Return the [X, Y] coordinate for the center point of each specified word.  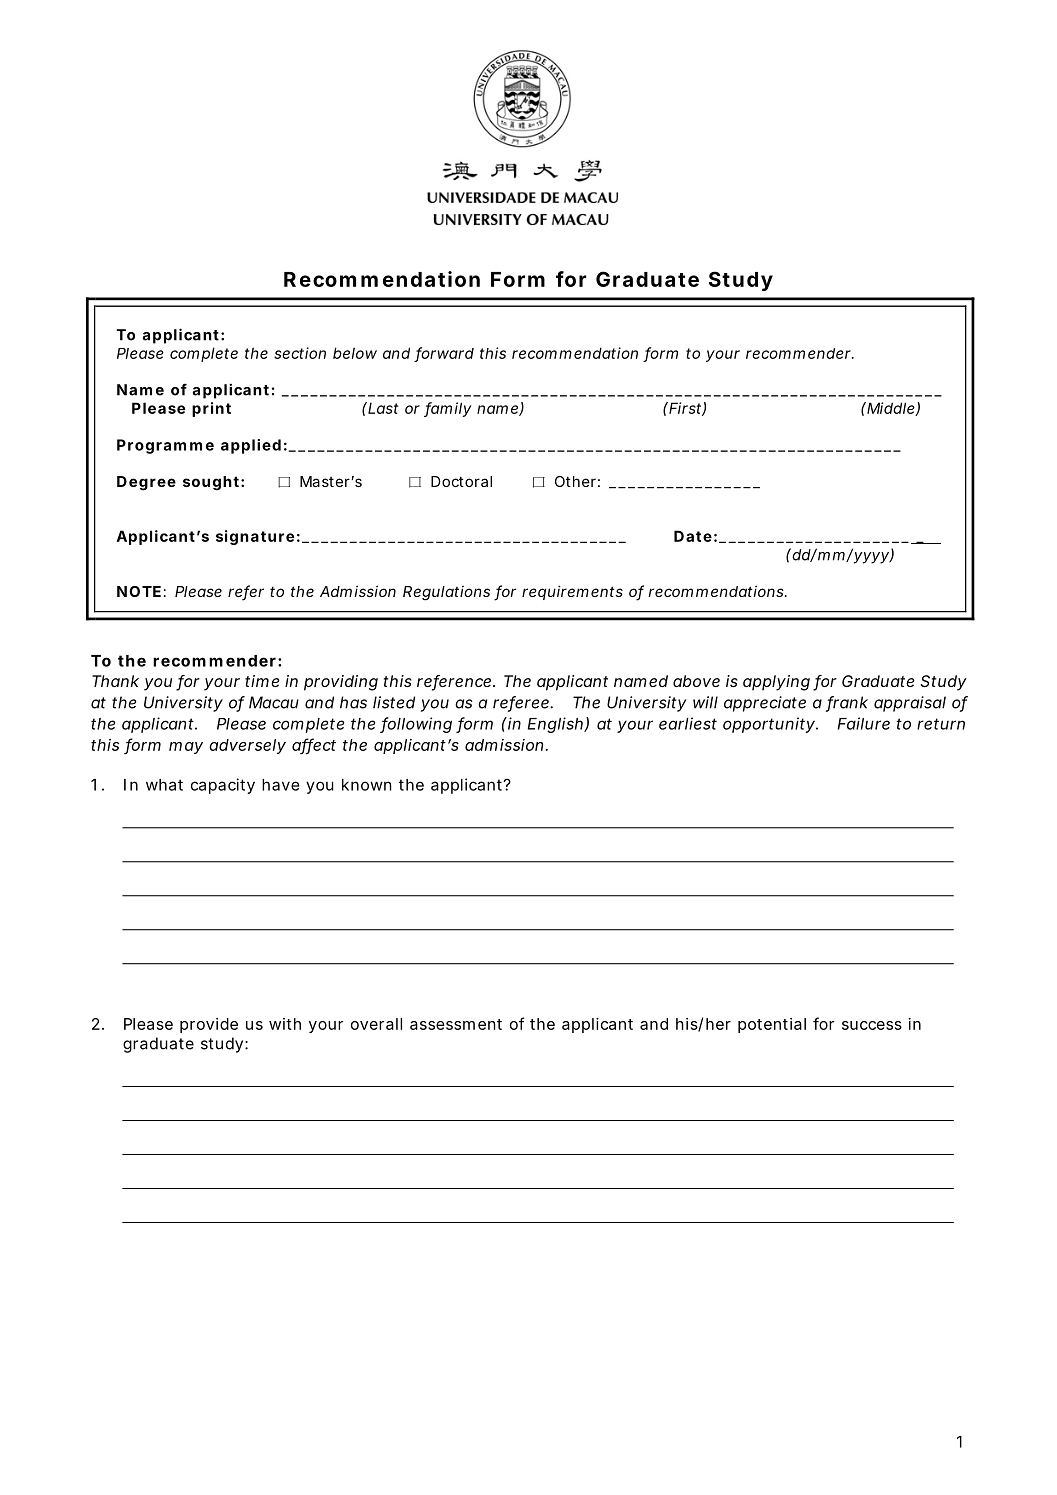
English [556, 725]
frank [847, 703]
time [262, 681]
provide [209, 1025]
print [211, 409]
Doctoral [461, 481]
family [448, 409]
